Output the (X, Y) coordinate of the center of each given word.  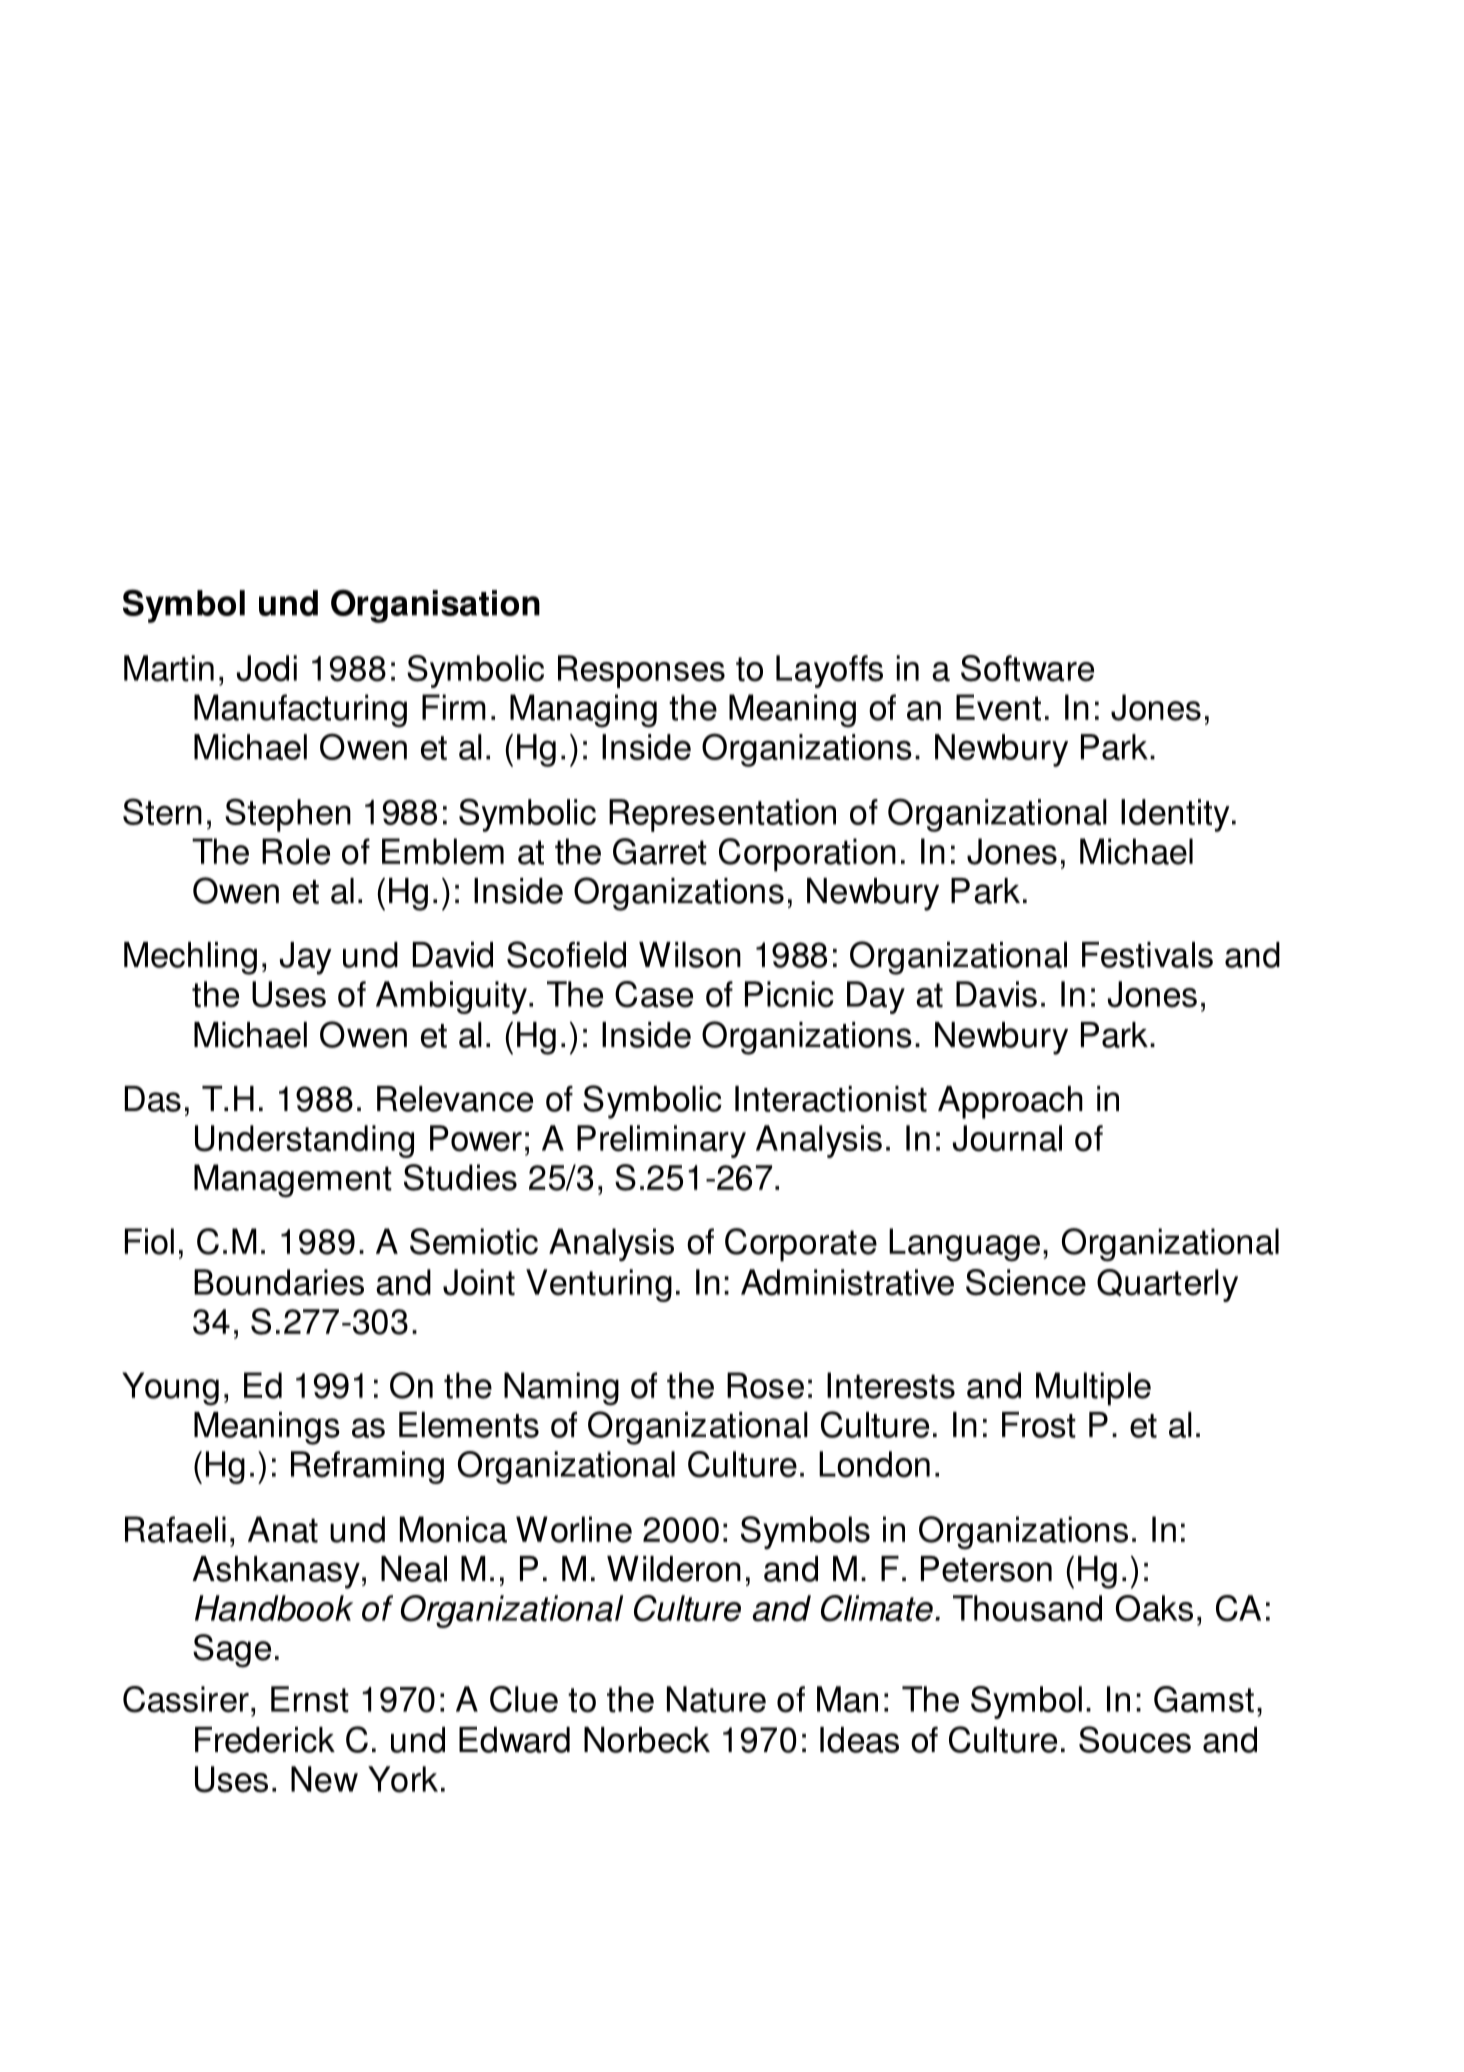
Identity (1175, 815)
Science (1026, 1282)
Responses (641, 671)
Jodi (267, 668)
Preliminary (661, 1141)
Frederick (265, 1740)
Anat (283, 1529)
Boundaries (279, 1282)
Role (296, 851)
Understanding (304, 1141)
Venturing (599, 1285)
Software (1027, 668)
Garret (660, 851)
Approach (1010, 1102)
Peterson (986, 1569)
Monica (453, 1529)
